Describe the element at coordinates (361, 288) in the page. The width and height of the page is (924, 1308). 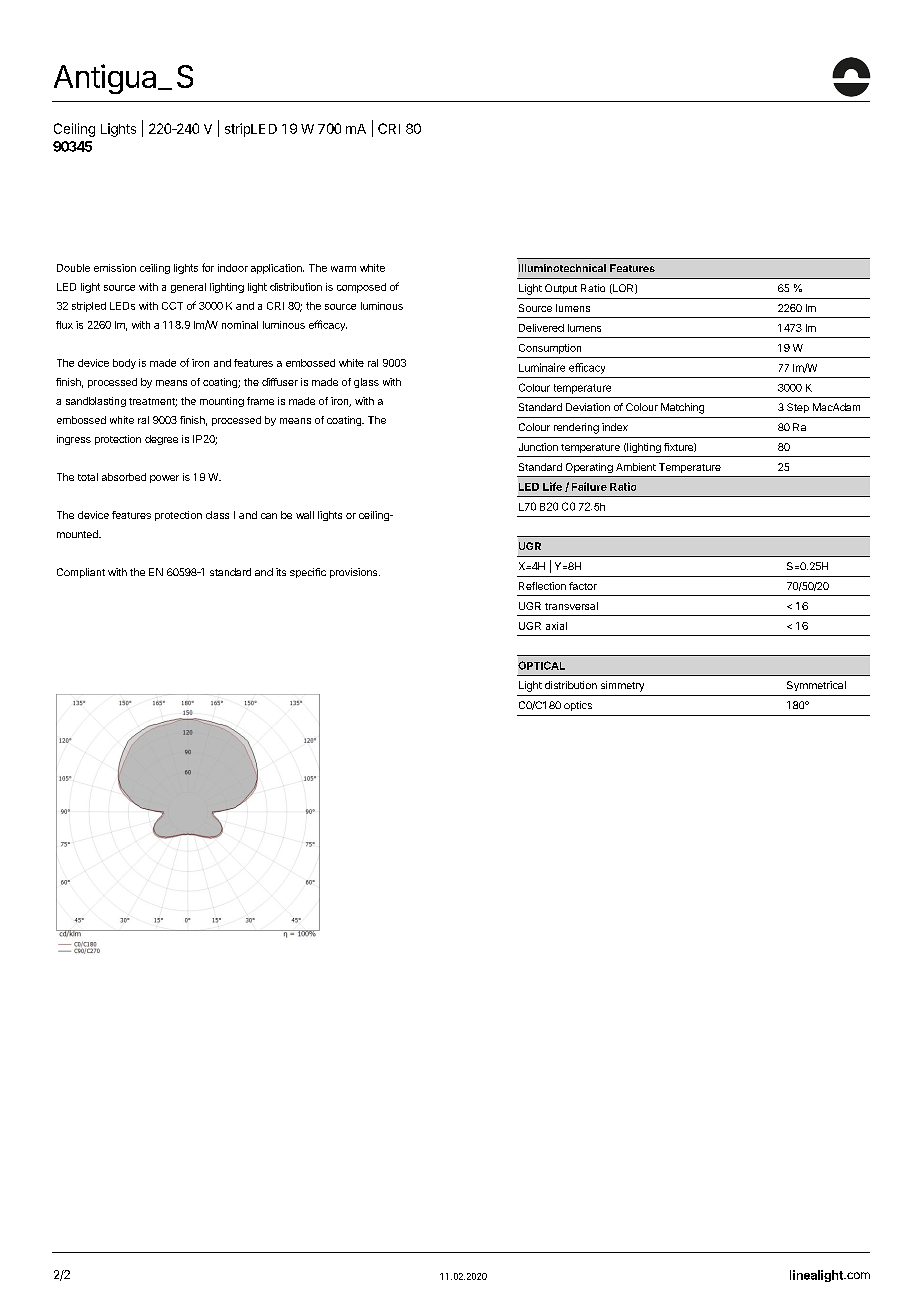
I see `composed` at that location.
